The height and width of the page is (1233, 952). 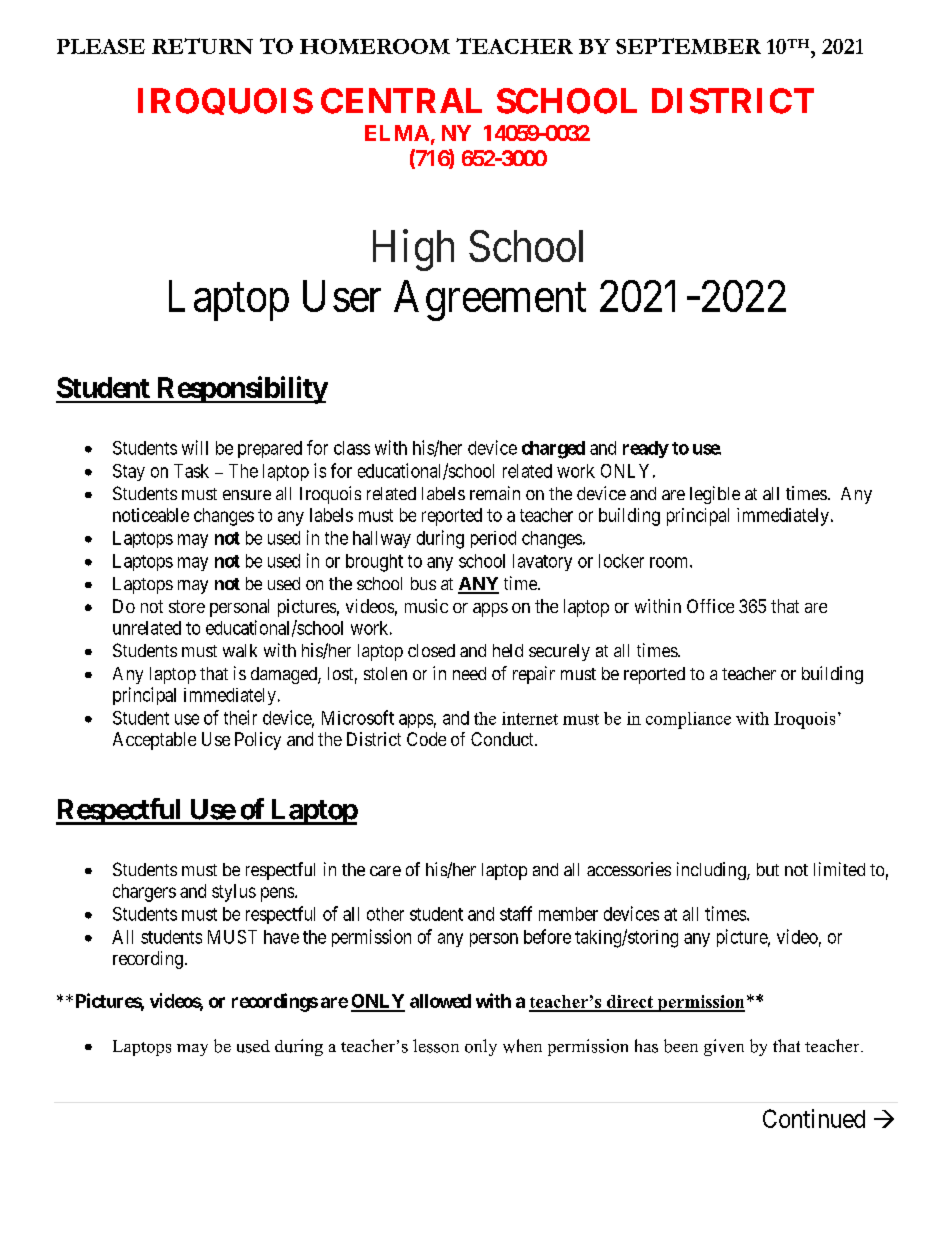 I want to click on SEPTEMBER, so click(x=688, y=46).
